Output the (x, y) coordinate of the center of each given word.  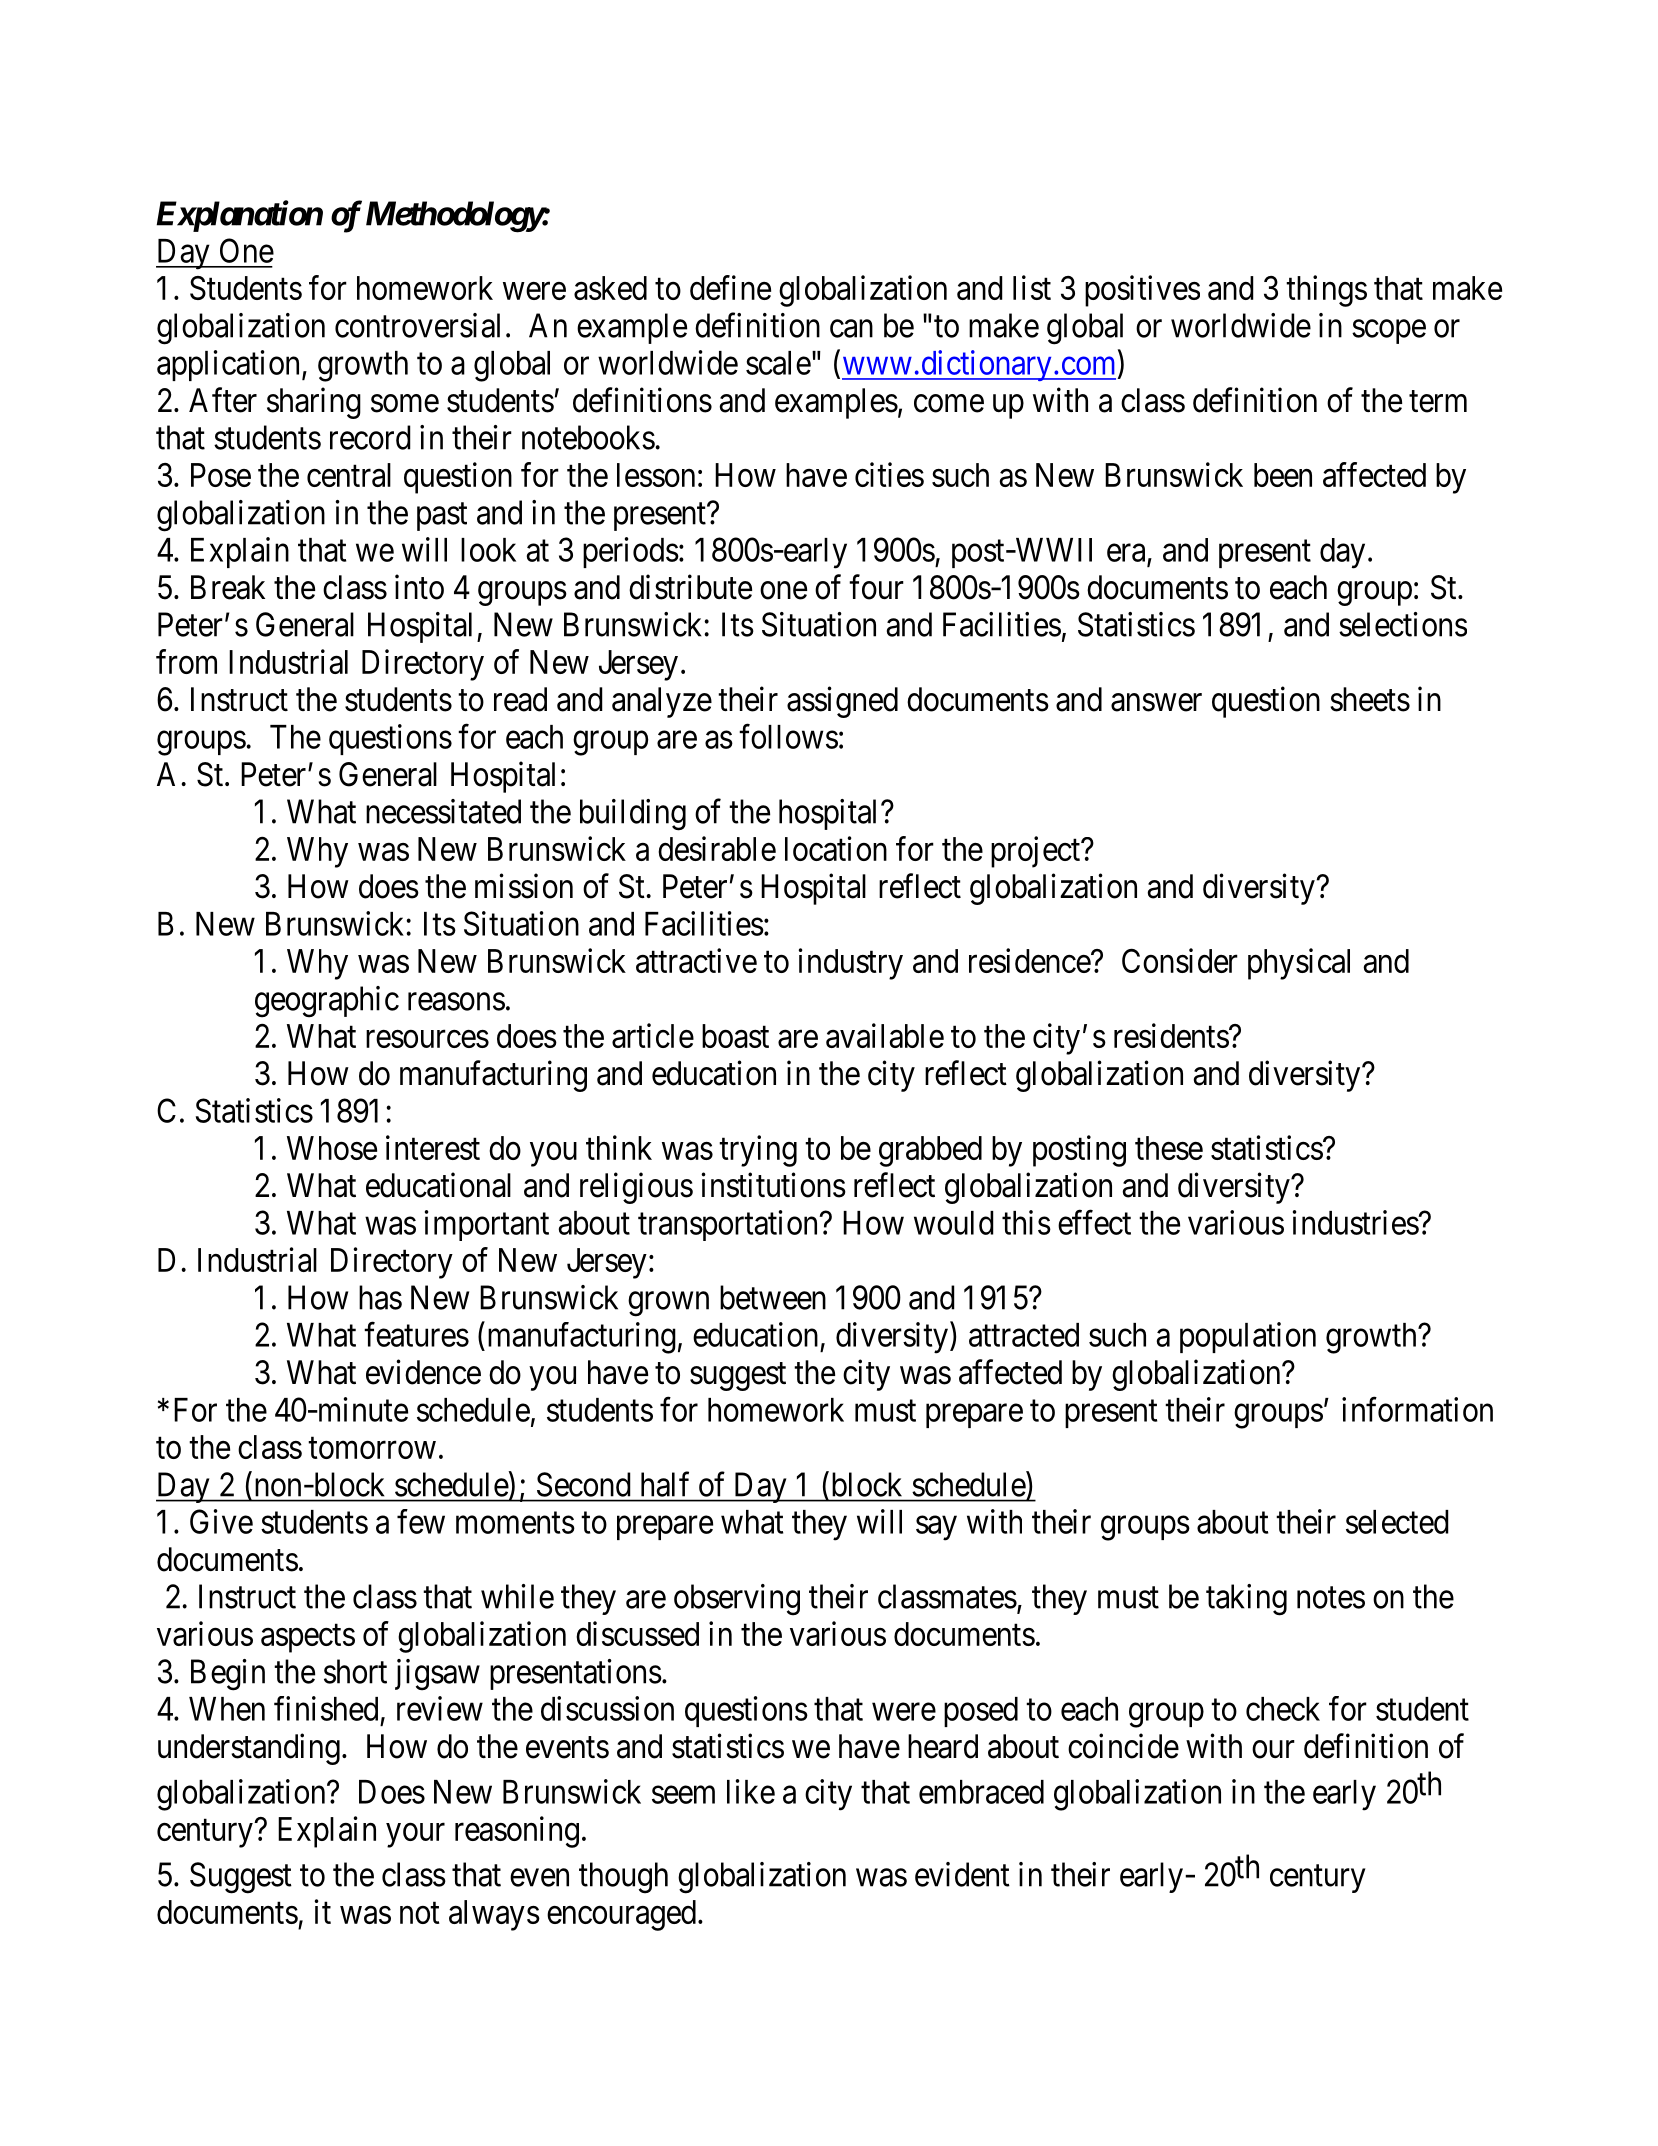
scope (1389, 332)
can (851, 329)
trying (758, 1151)
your (415, 1835)
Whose (332, 1148)
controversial (417, 325)
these (1169, 1148)
